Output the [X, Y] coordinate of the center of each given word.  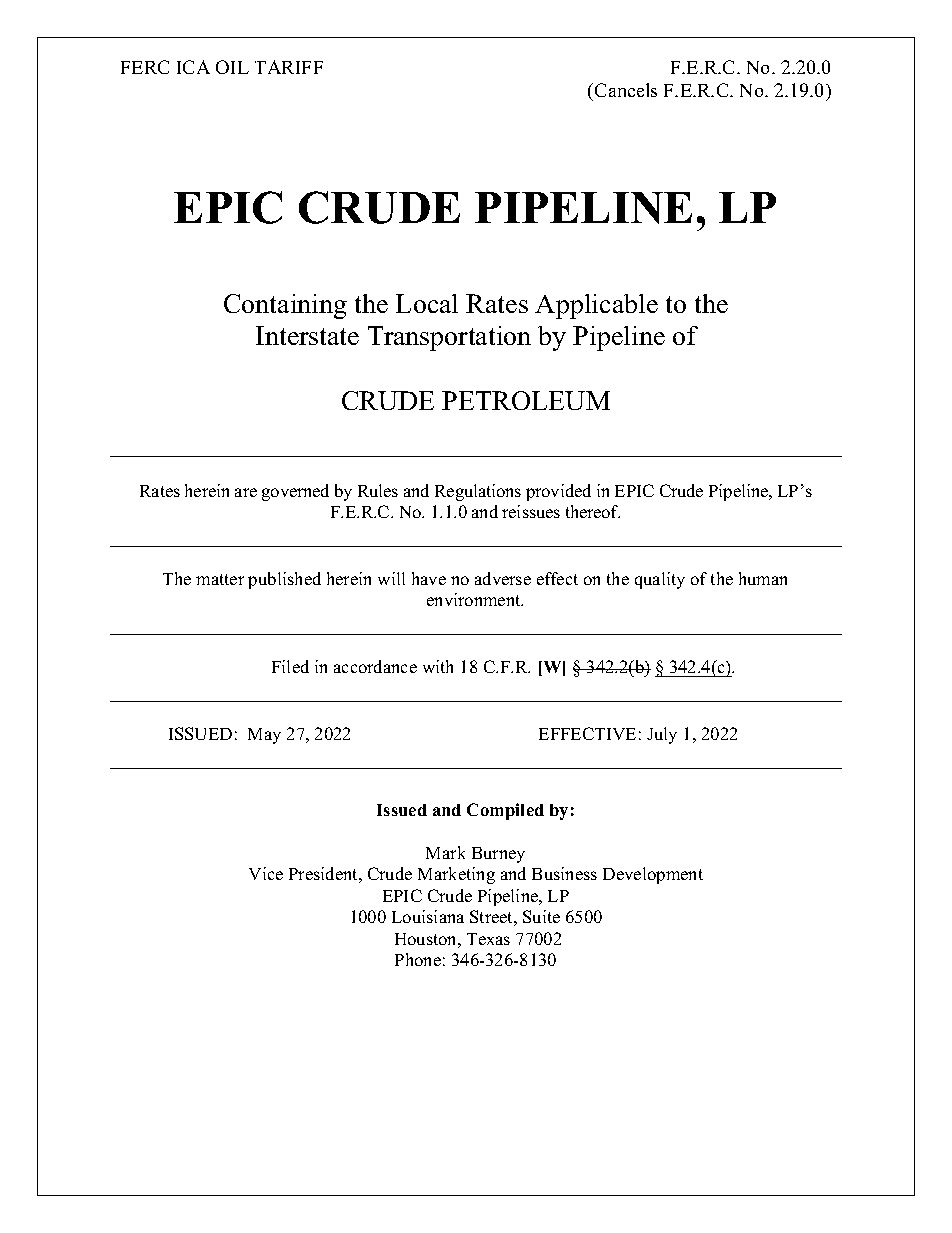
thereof [593, 511]
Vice [266, 873]
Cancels [626, 90]
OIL [232, 67]
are [246, 492]
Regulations [478, 492]
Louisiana [428, 916]
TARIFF [289, 67]
